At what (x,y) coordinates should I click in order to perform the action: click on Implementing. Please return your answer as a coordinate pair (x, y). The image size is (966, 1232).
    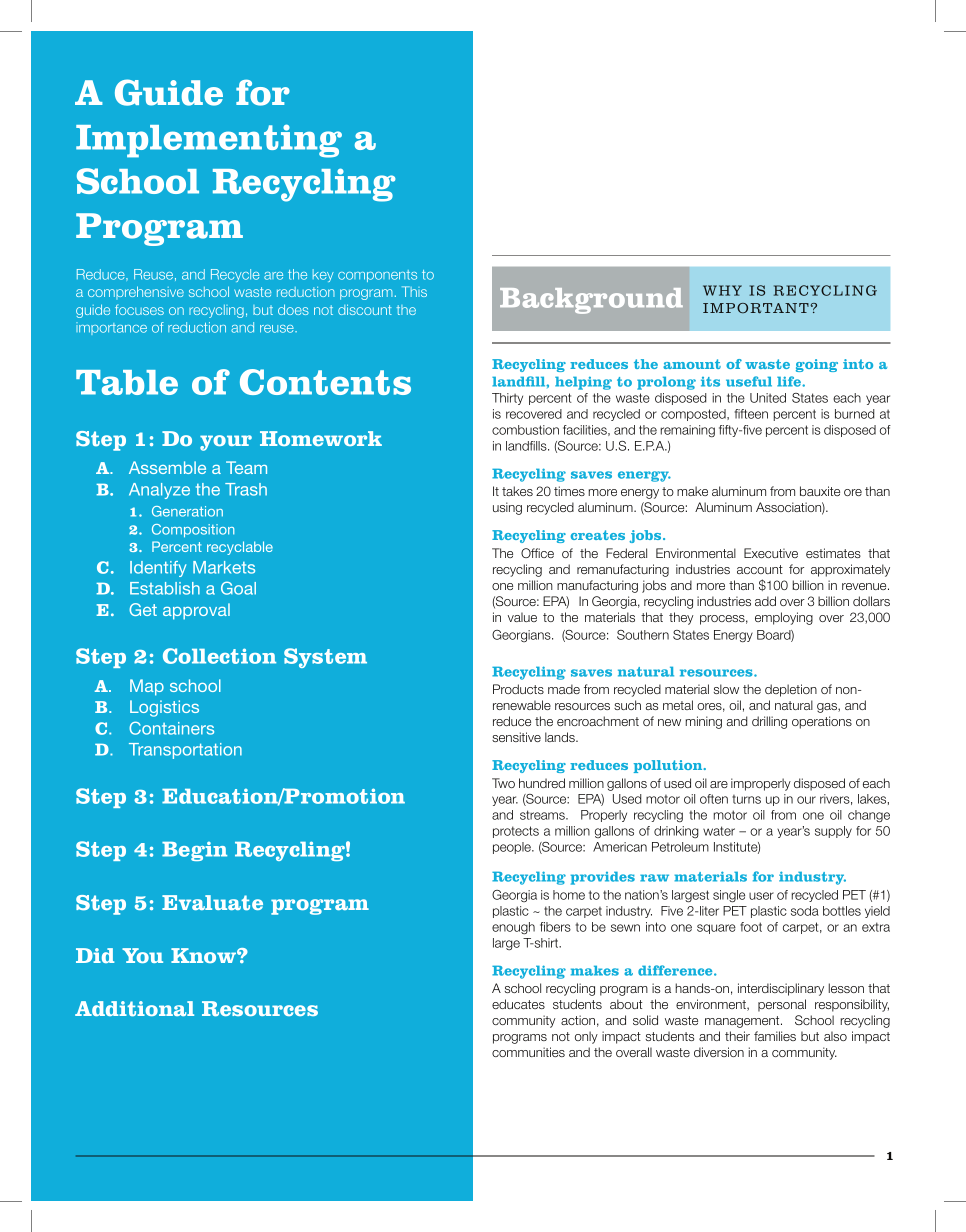
    Looking at the image, I should click on (209, 141).
